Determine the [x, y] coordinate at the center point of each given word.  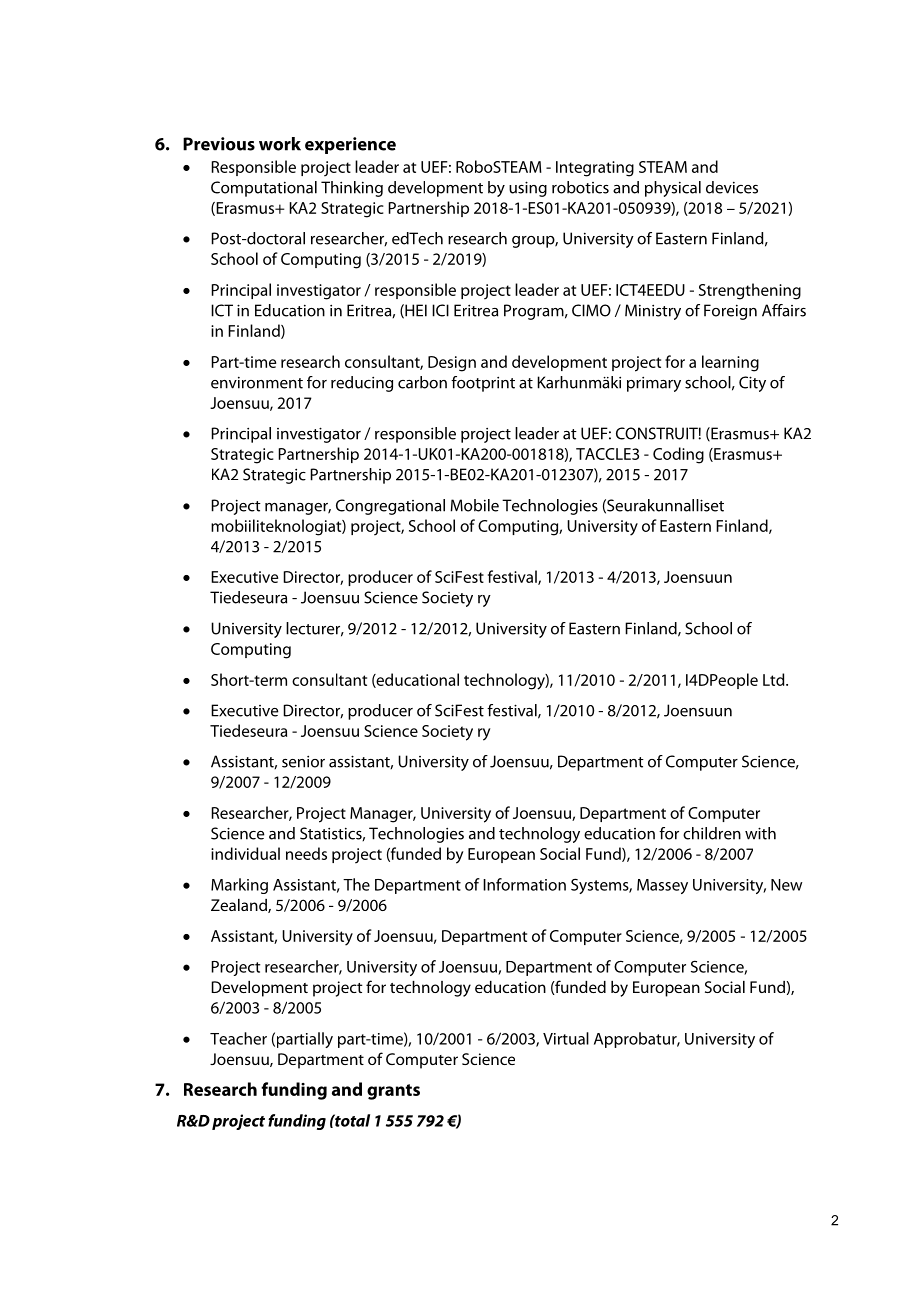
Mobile [474, 505]
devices [732, 187]
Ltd [775, 679]
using [528, 189]
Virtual [566, 1038]
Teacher [238, 1038]
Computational [264, 189]
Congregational [390, 507]
